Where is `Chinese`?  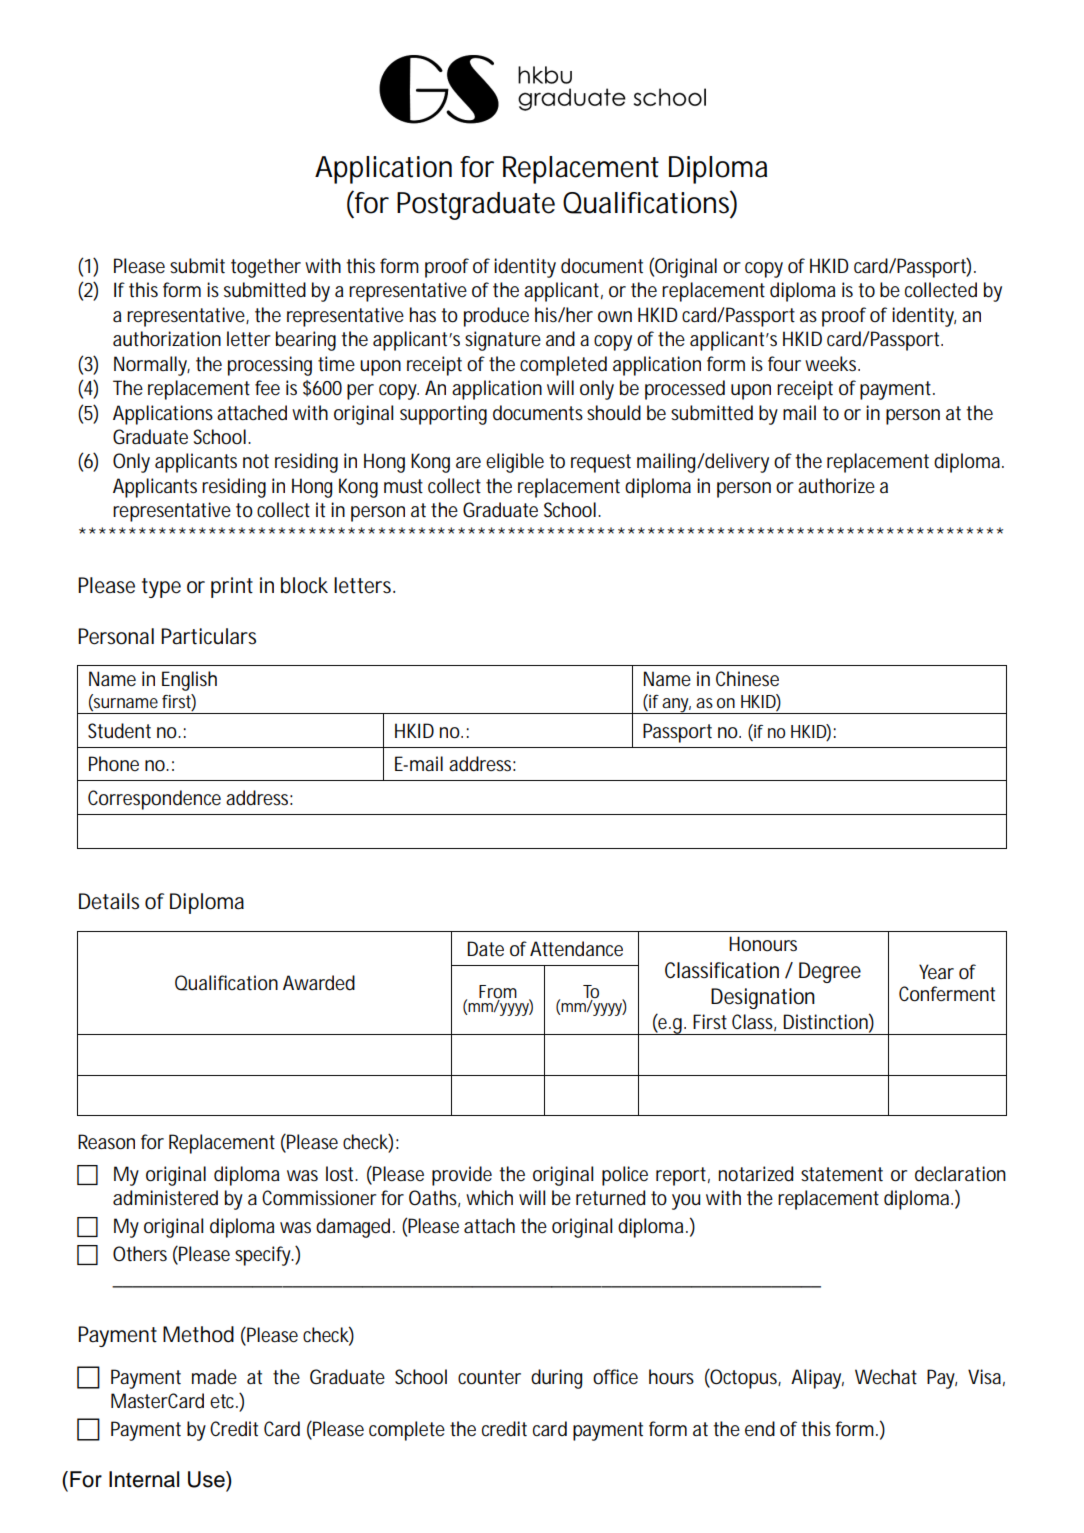 Chinese is located at coordinates (747, 678).
